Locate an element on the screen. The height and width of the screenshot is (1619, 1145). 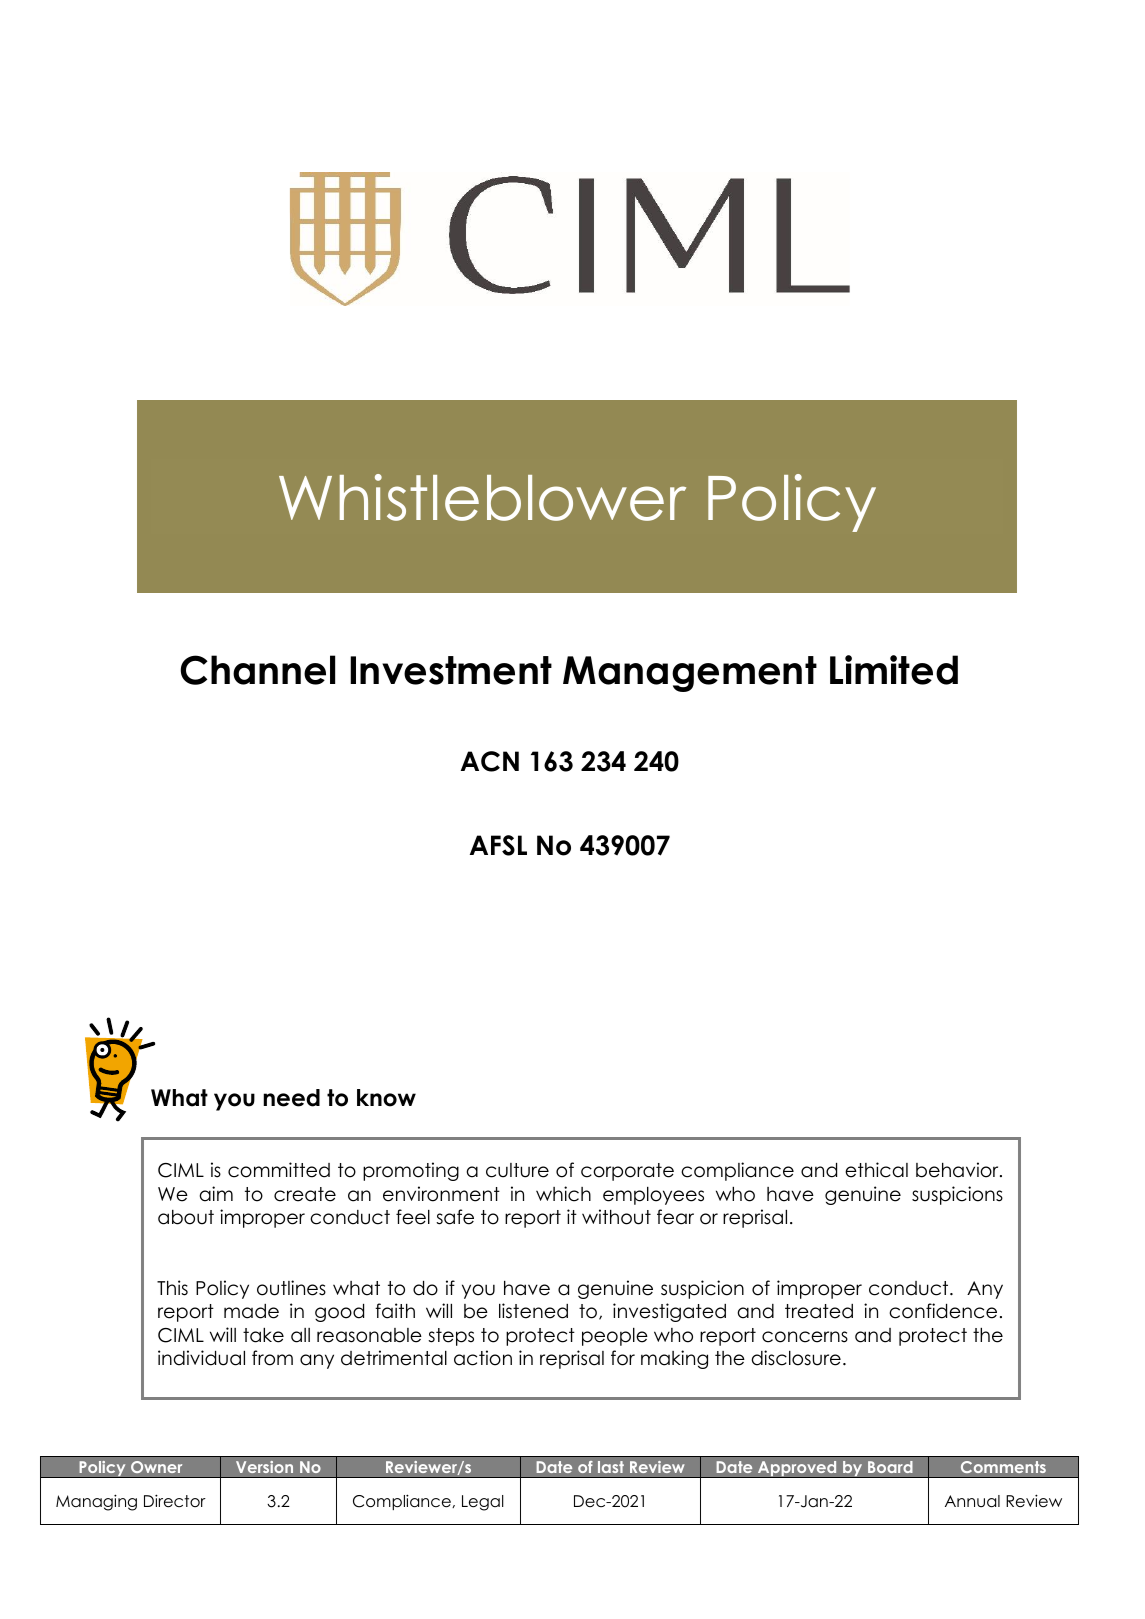
Whistleblower is located at coordinates (482, 497).
